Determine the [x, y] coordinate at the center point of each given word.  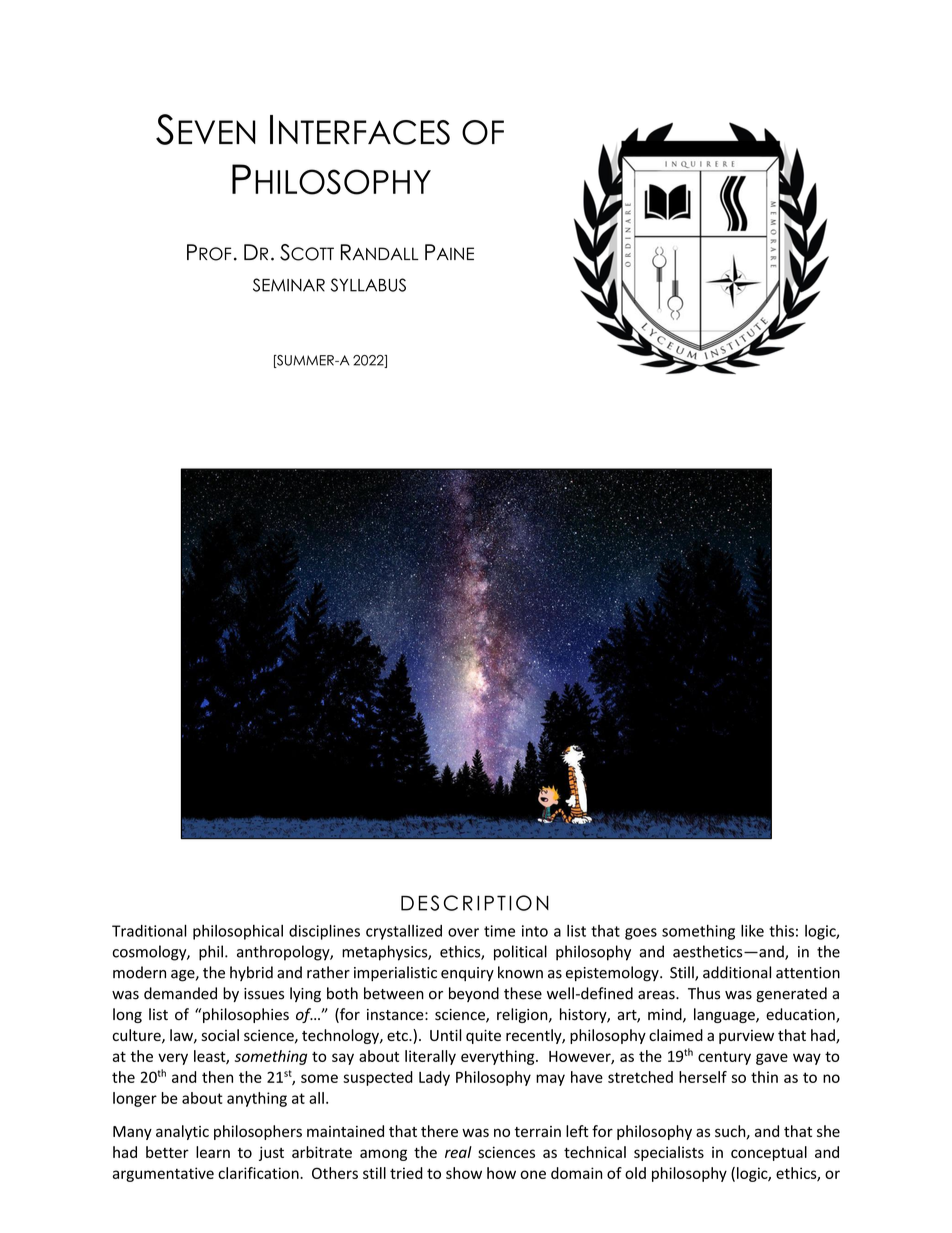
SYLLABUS [368, 285]
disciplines [324, 932]
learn [213, 1152]
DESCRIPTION [475, 903]
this [781, 931]
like [752, 931]
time [499, 931]
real [458, 1152]
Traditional [149, 930]
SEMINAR [289, 285]
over [463, 932]
